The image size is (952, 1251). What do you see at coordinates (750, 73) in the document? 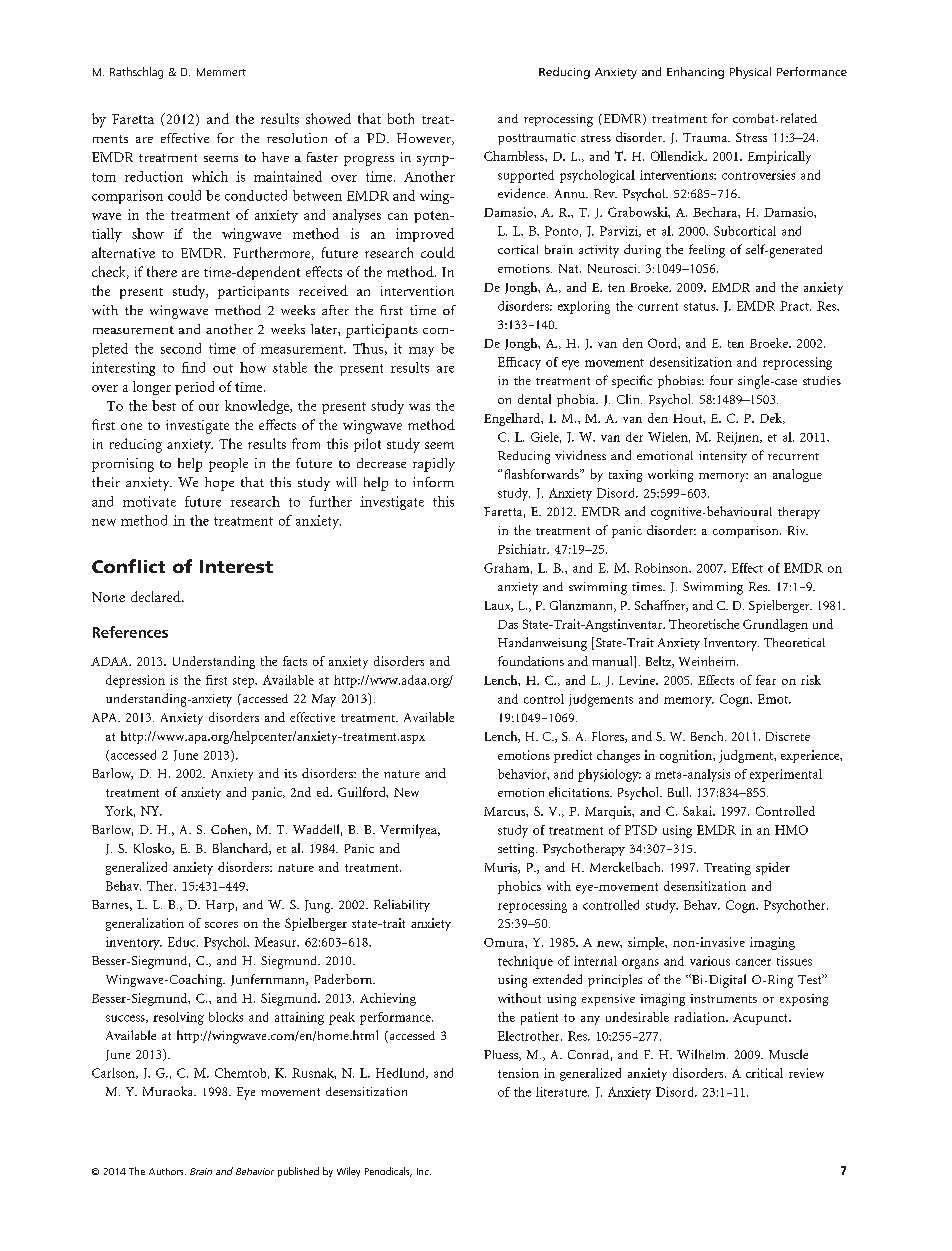
I see `Physical` at bounding box center [750, 73].
